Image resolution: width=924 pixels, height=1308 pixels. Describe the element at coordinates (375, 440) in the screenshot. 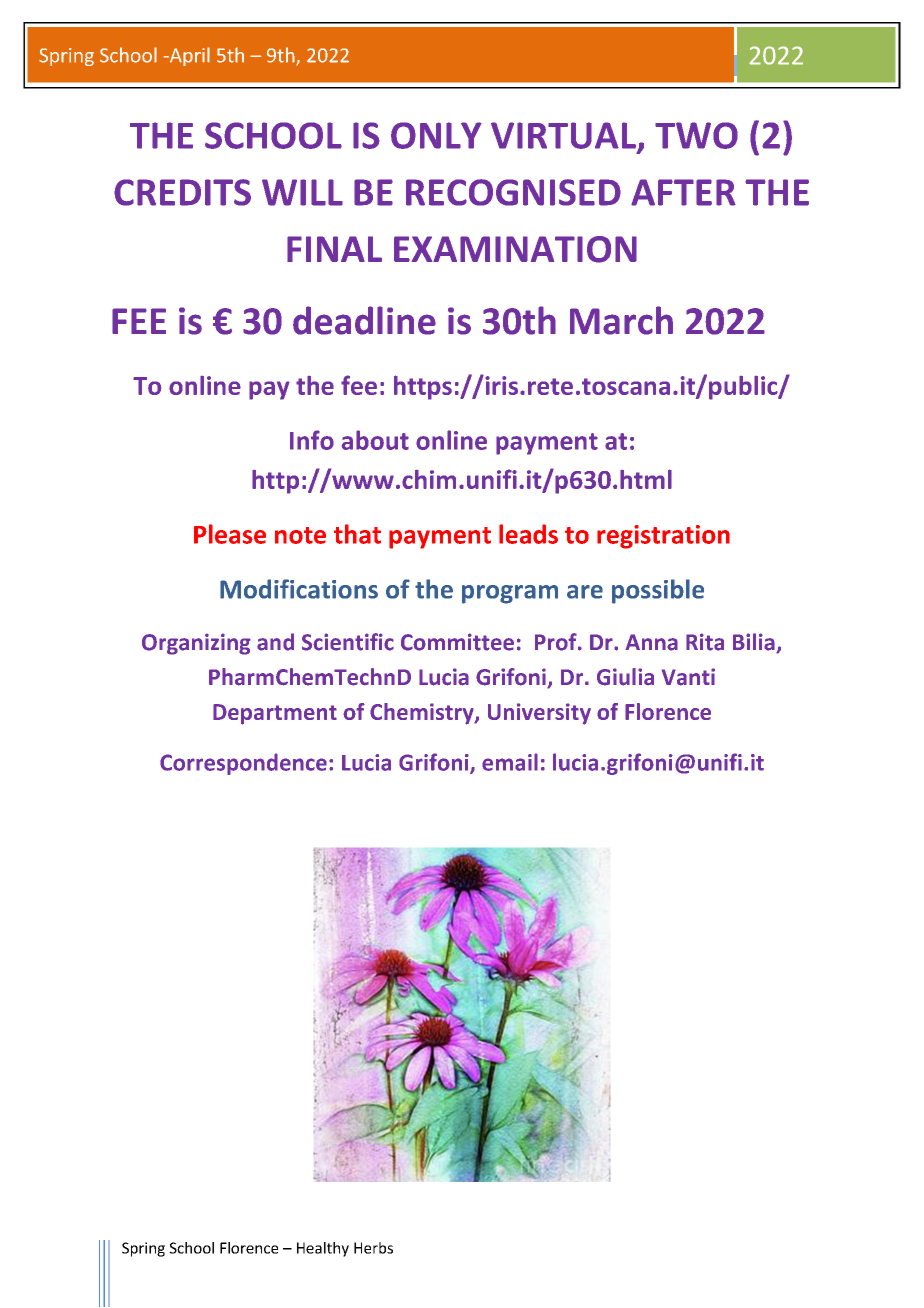

I see `about` at that location.
